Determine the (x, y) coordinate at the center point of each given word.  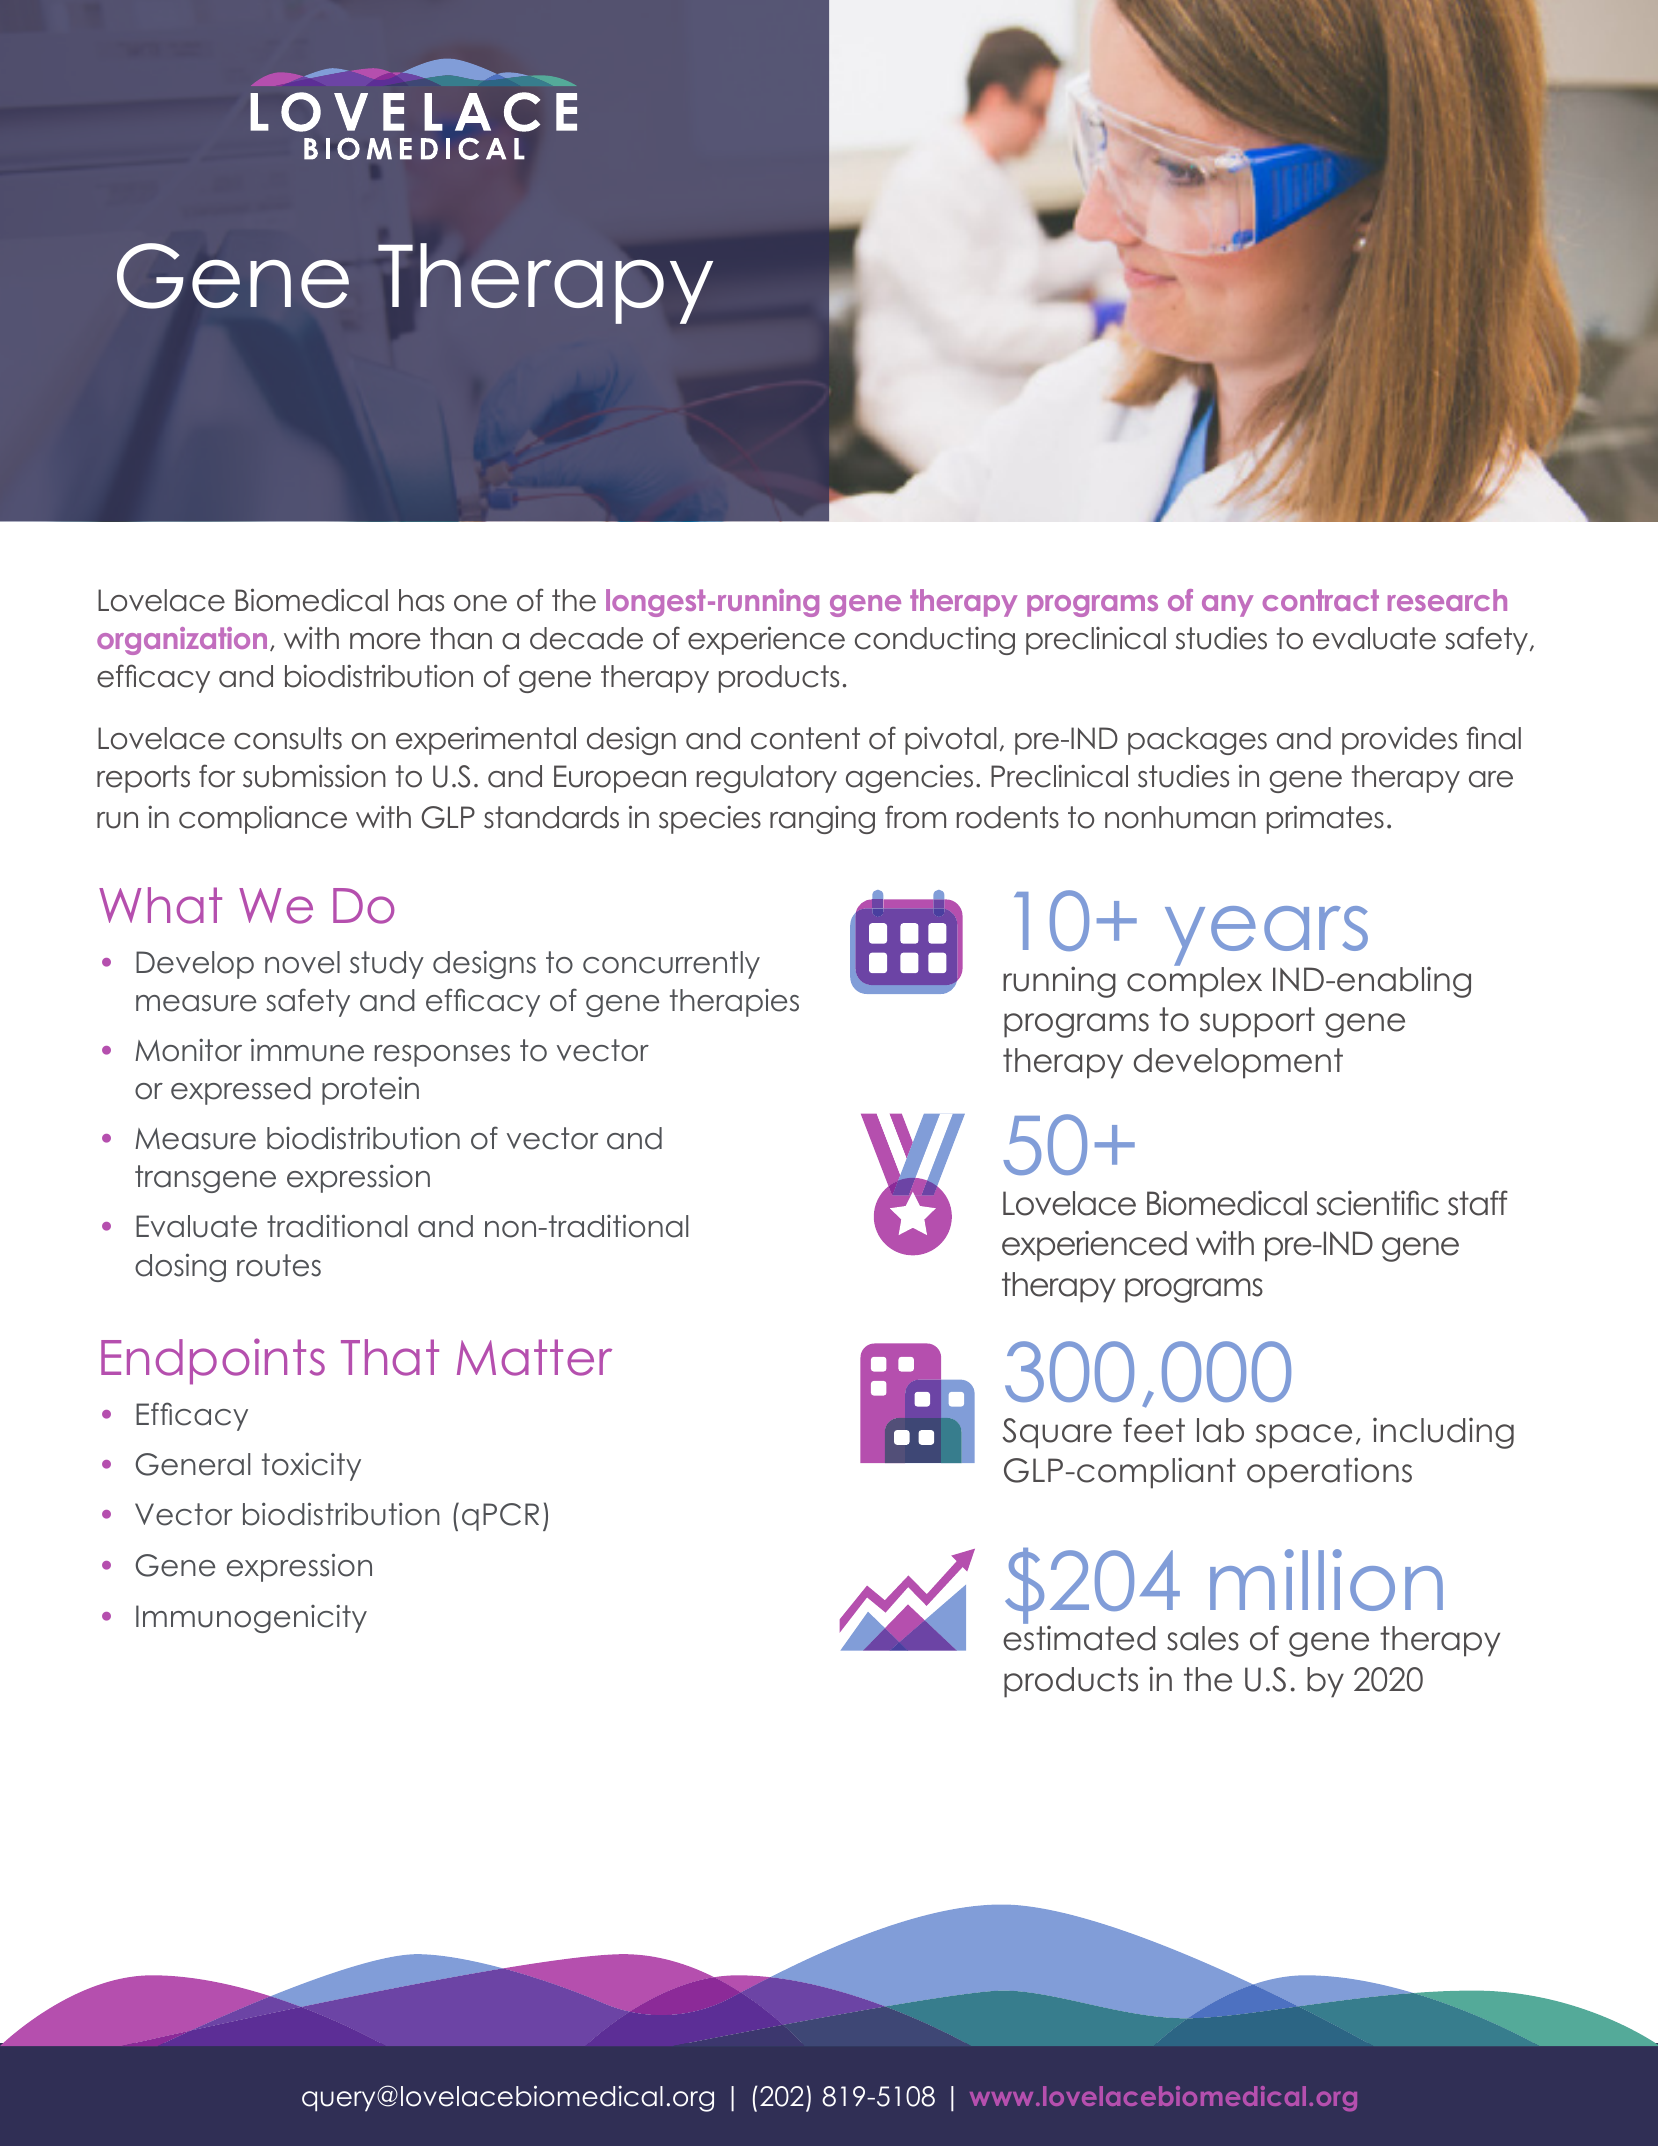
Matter (534, 1357)
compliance (263, 819)
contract (1321, 600)
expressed (241, 1091)
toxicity (311, 1466)
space (1304, 1436)
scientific (1378, 1203)
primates (1325, 819)
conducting (935, 641)
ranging (822, 820)
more (385, 641)
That (390, 1357)
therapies (734, 1003)
